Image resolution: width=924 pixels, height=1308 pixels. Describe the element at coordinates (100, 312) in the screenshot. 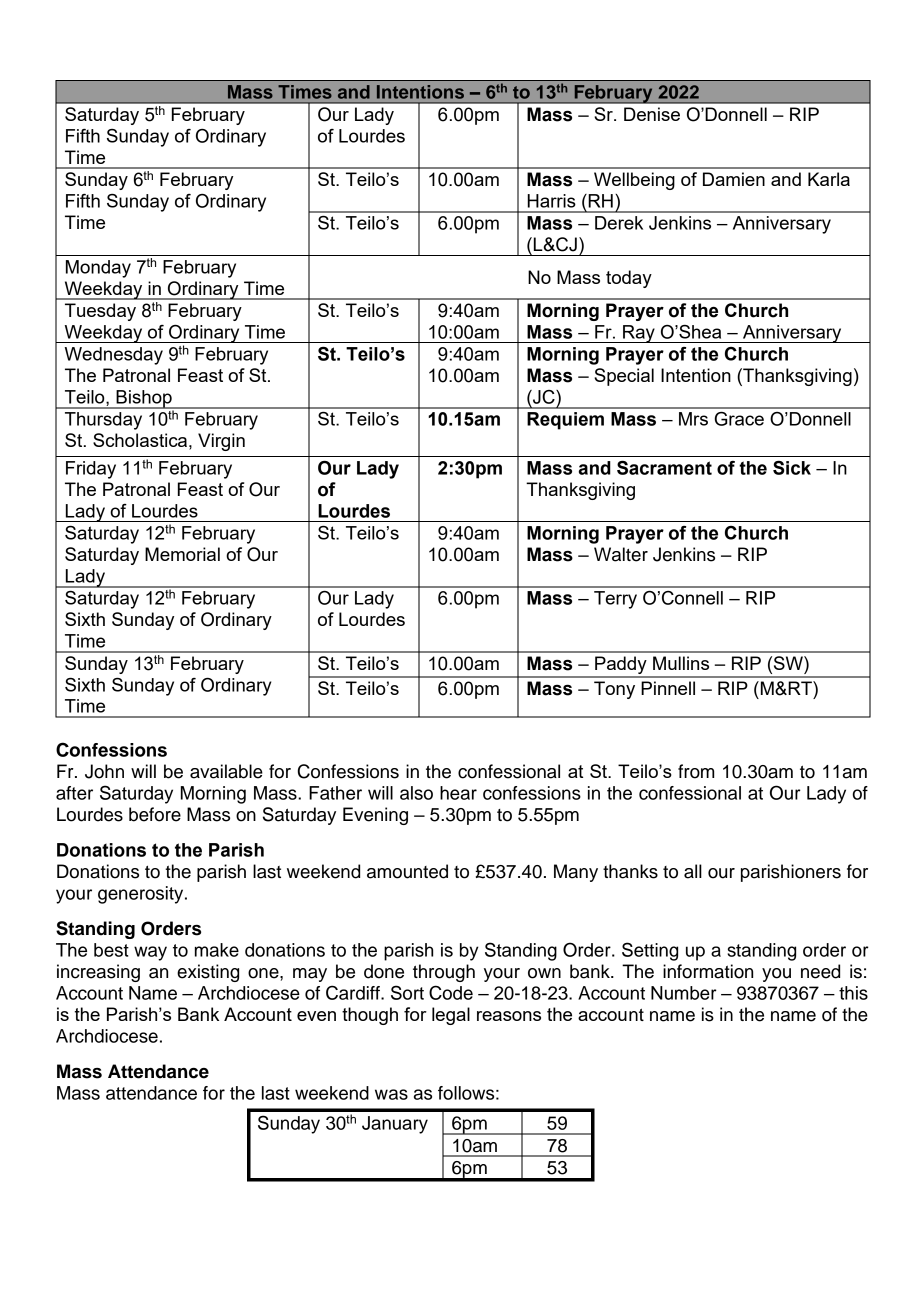

I see `Tuesday` at that location.
